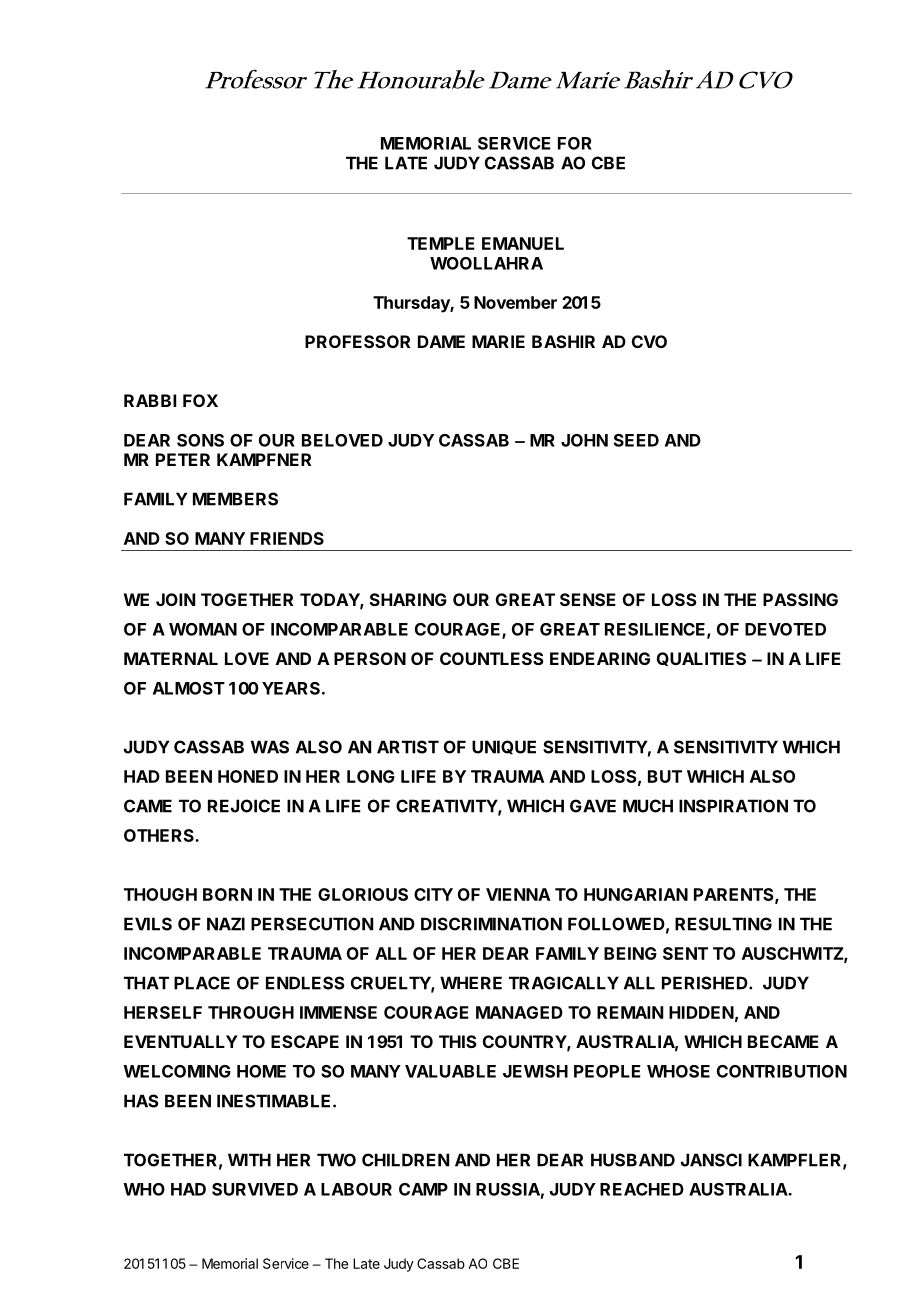 Image resolution: width=924 pixels, height=1308 pixels. I want to click on WITH, so click(249, 1160).
